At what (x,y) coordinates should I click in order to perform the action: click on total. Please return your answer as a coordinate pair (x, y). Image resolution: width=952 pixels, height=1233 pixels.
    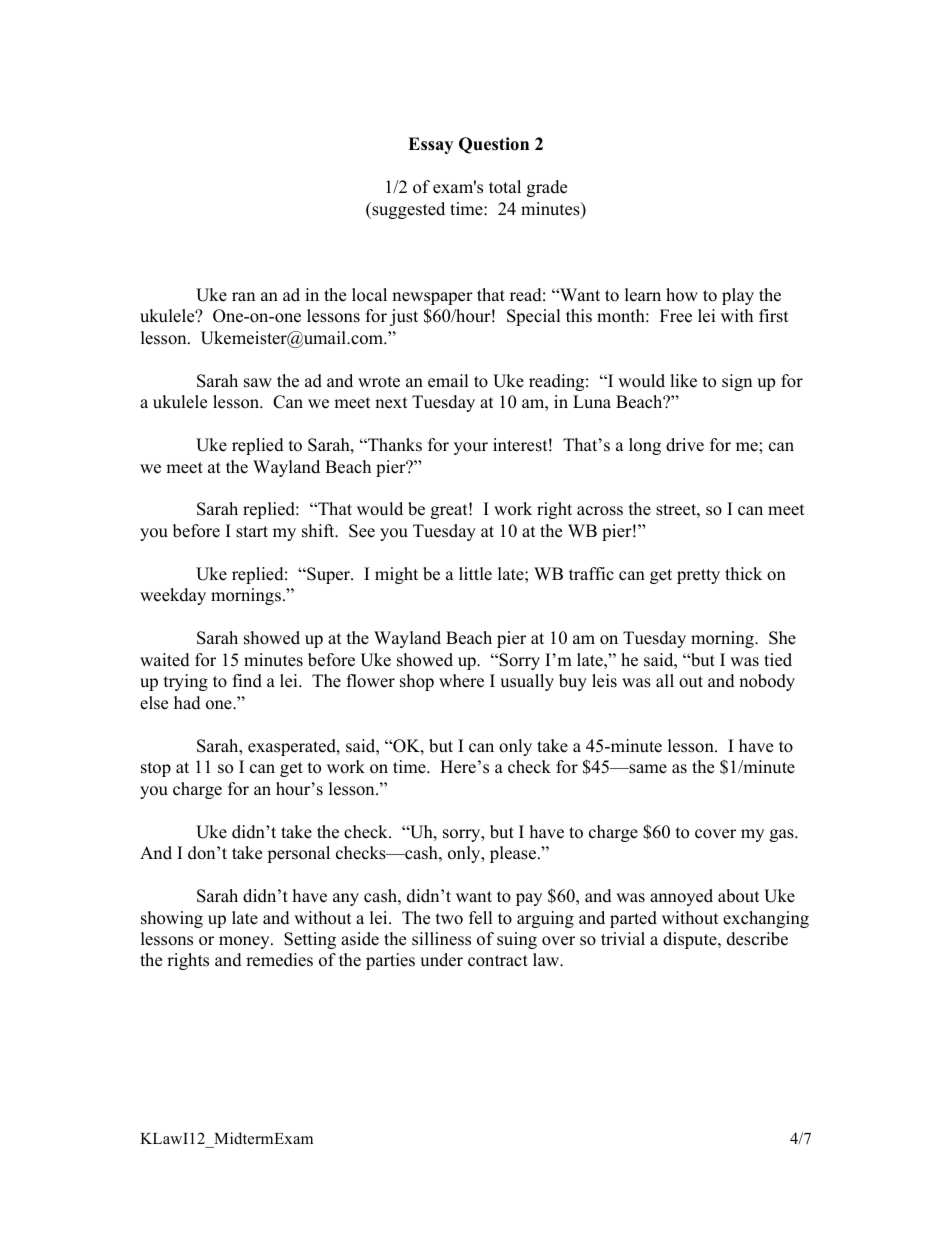
    Looking at the image, I should click on (505, 187).
